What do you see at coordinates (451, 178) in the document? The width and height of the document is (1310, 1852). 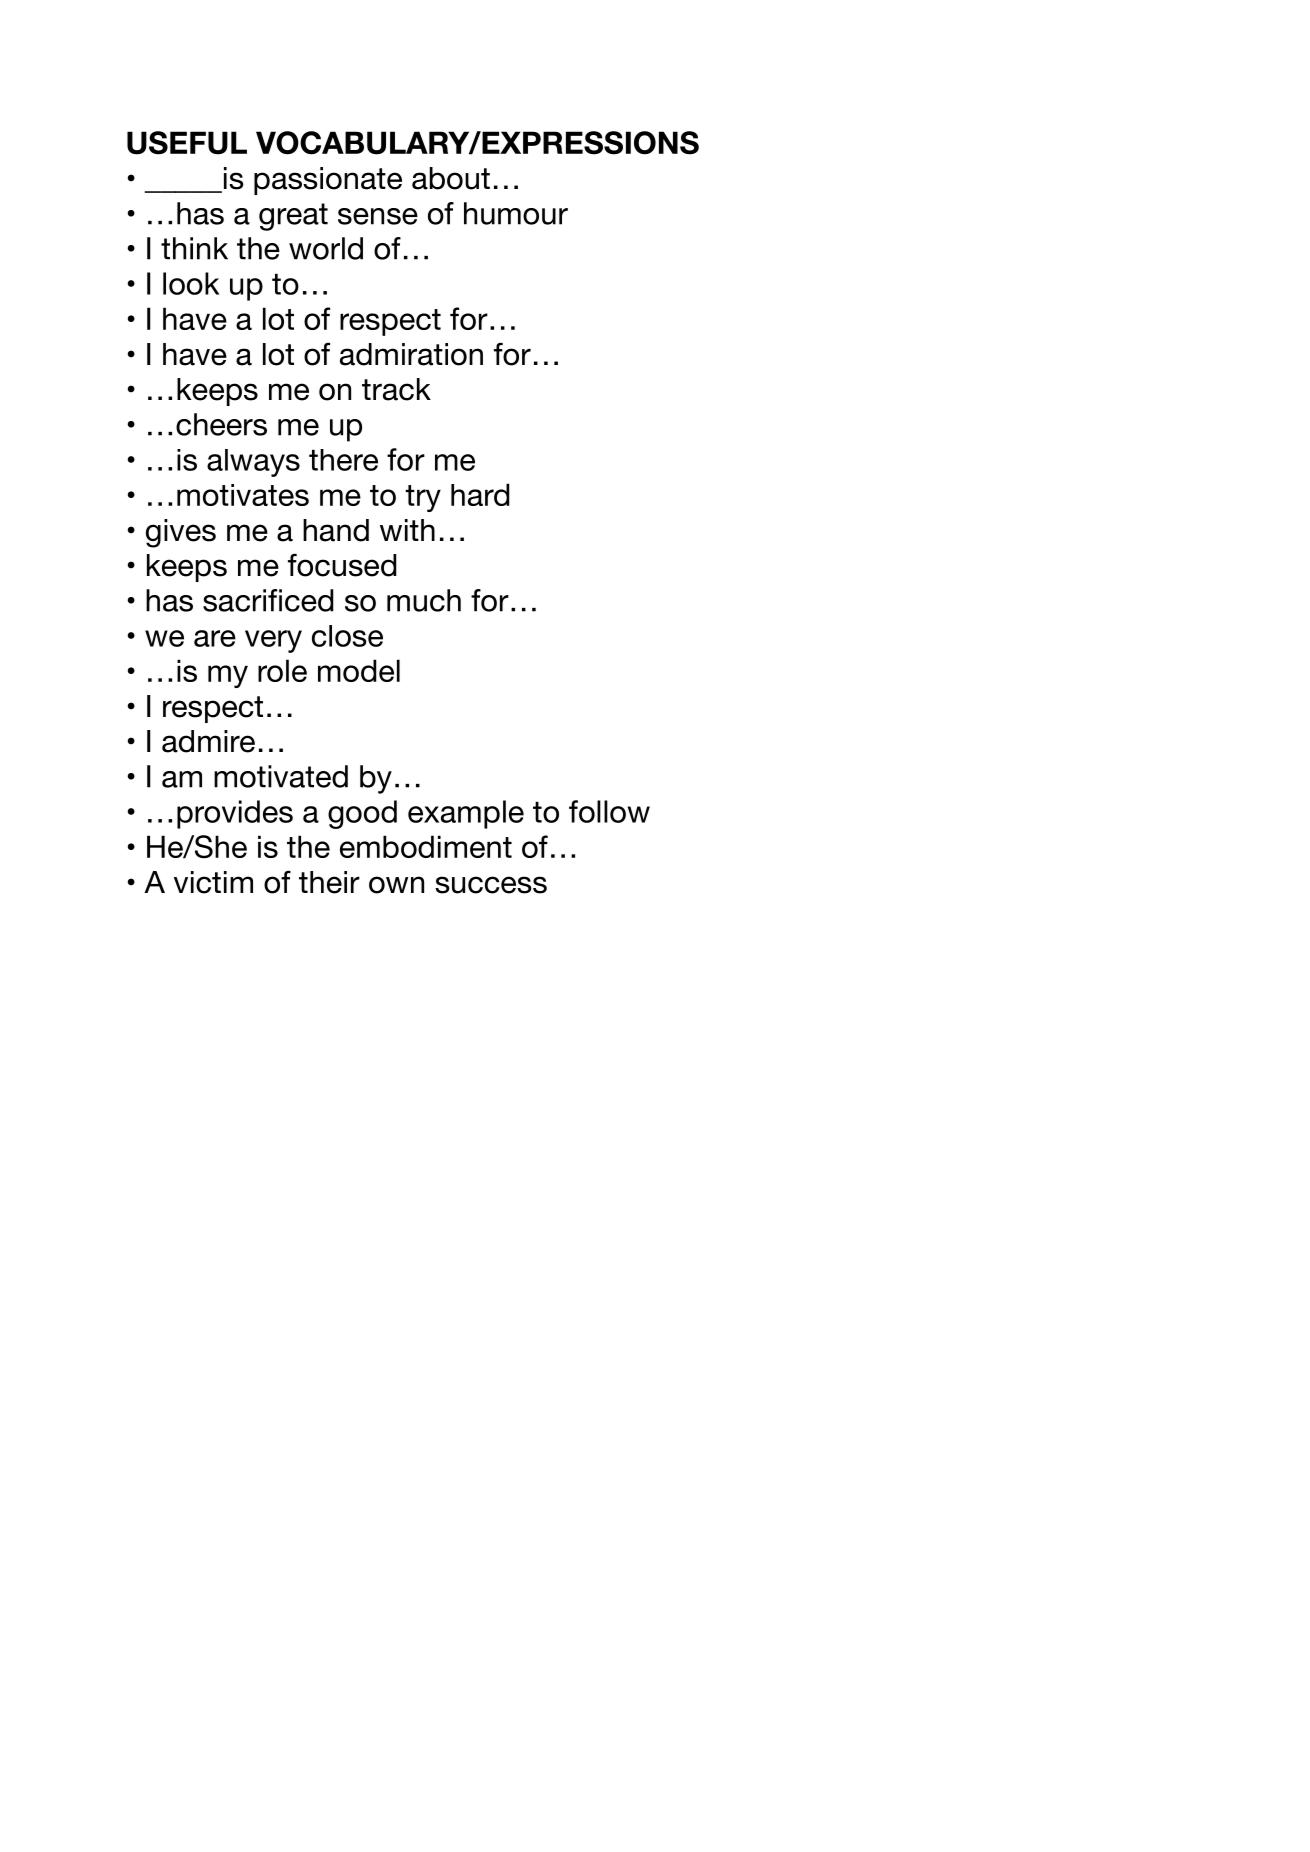 I see `about` at bounding box center [451, 178].
